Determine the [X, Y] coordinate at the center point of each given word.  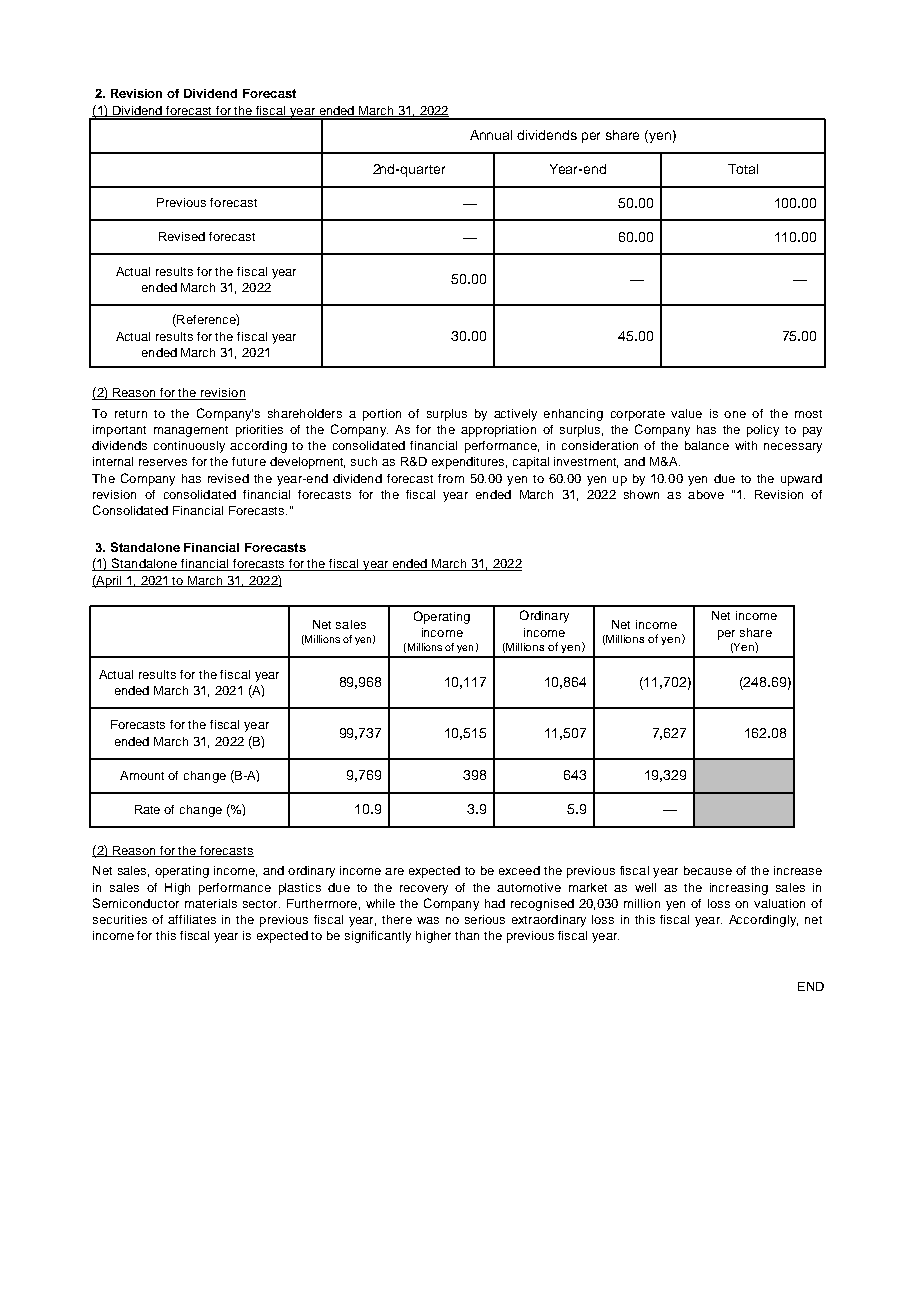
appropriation [498, 431]
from [451, 478]
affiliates [192, 919]
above [706, 494]
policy [763, 431]
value [686, 413]
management [191, 431]
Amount [142, 775]
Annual [491, 135]
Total [743, 169]
